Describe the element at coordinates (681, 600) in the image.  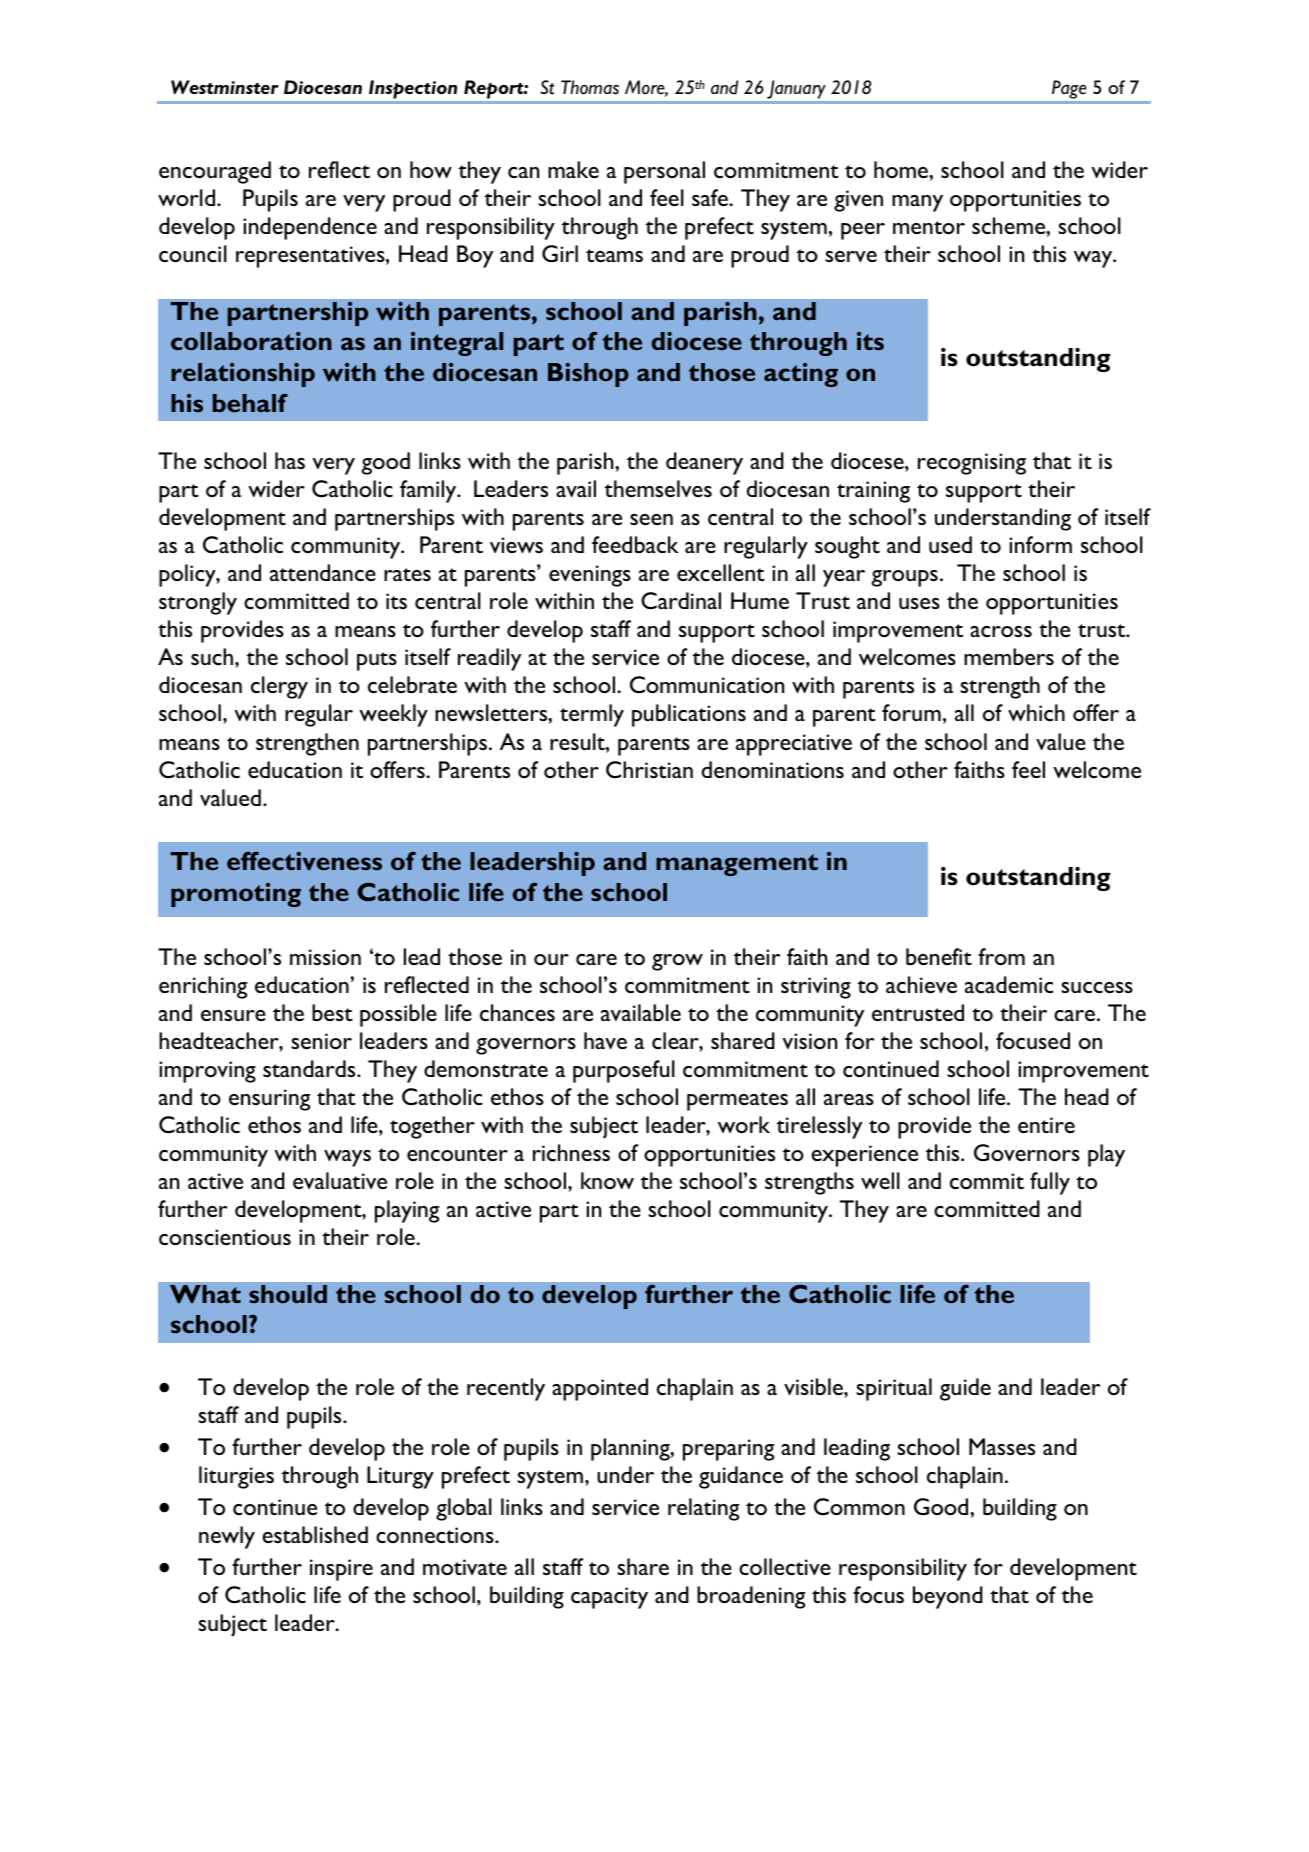
I see `Cardinal` at that location.
